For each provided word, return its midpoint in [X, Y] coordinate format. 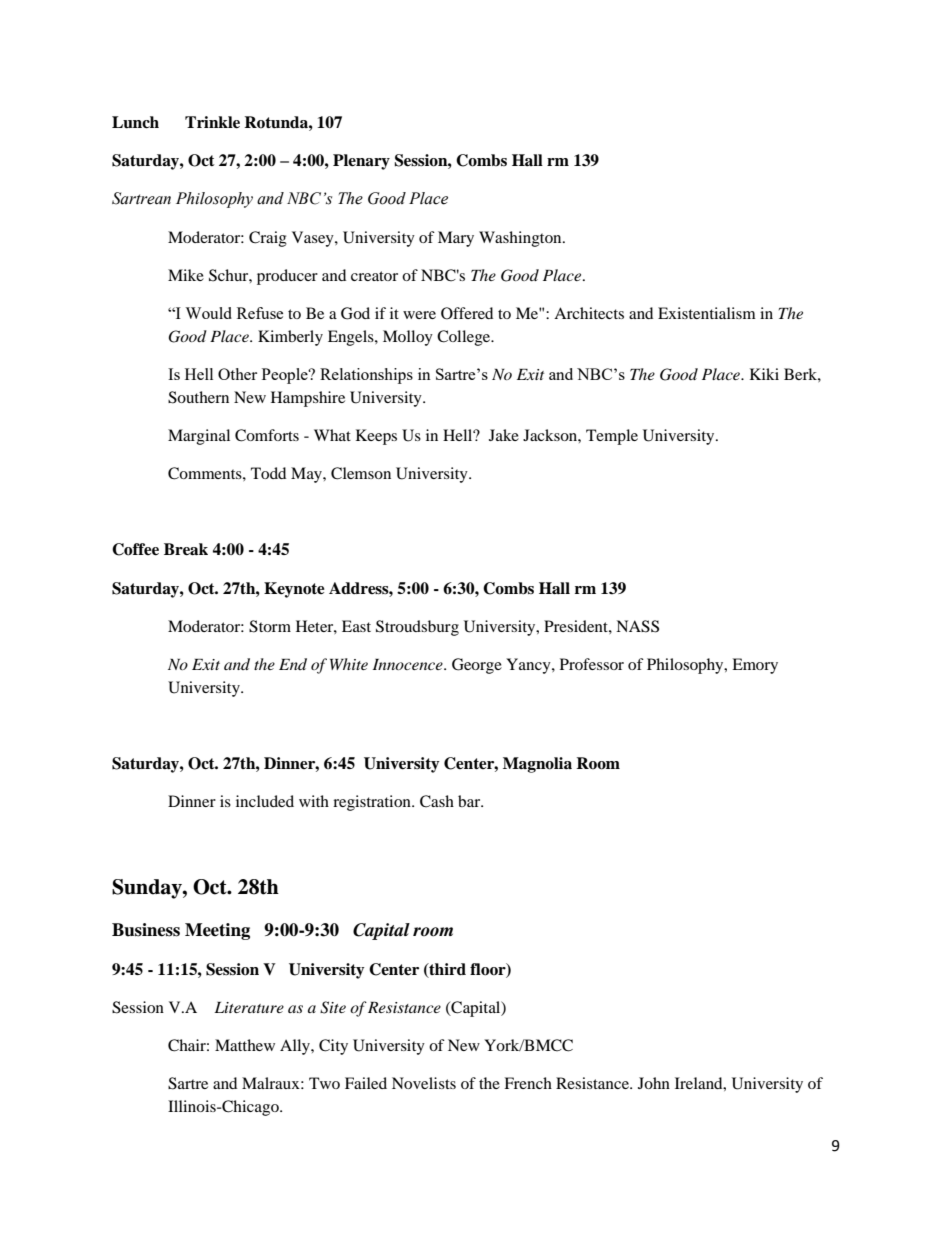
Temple [612, 437]
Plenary [361, 162]
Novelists [424, 1083]
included [265, 801]
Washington [521, 239]
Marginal [199, 437]
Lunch [135, 122]
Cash [437, 801]
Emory [755, 666]
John [654, 1083]
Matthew [245, 1045]
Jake [504, 435]
